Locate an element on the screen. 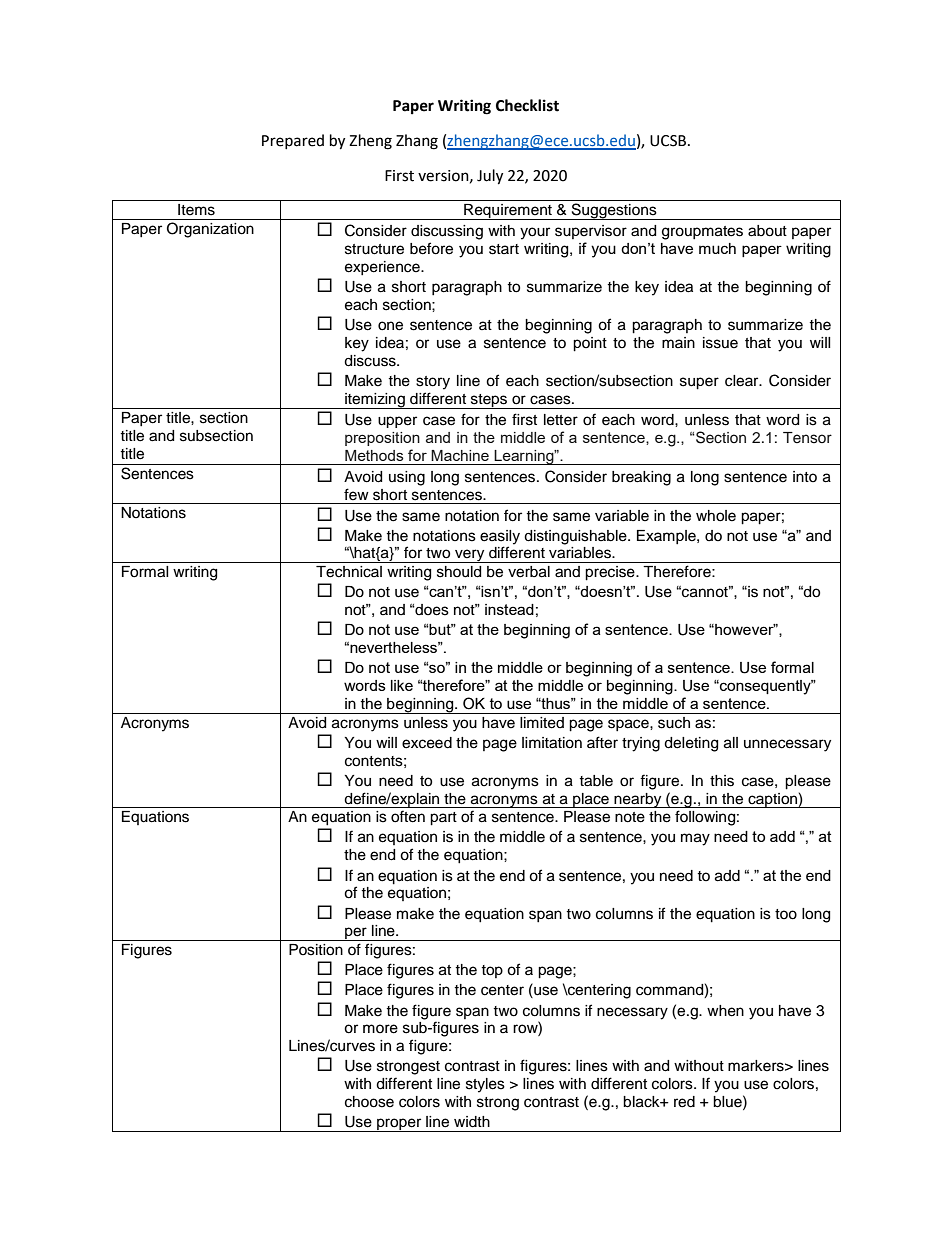  this is located at coordinates (722, 781).
